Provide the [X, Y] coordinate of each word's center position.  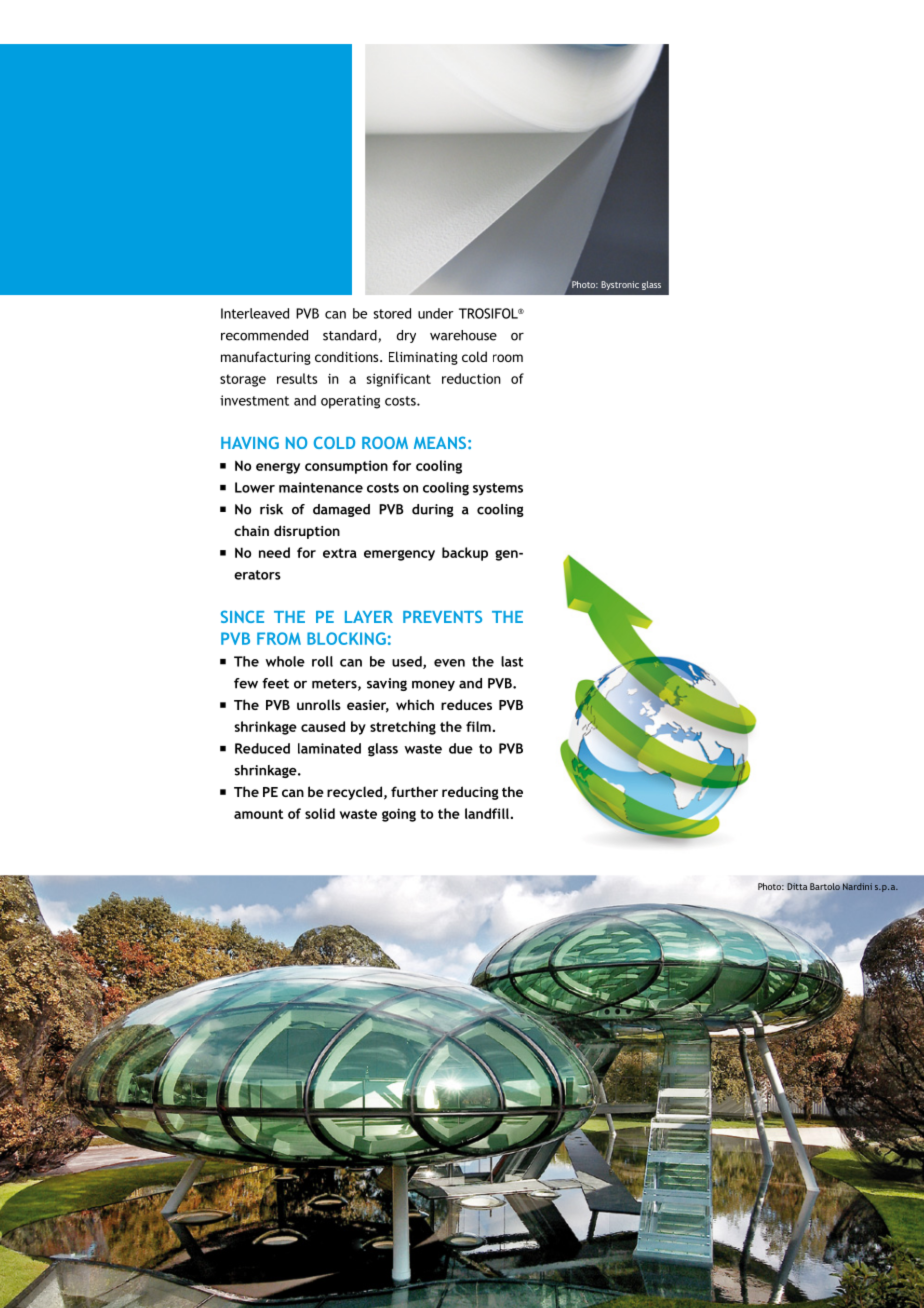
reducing [470, 793]
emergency [399, 555]
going [399, 815]
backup [465, 554]
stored [392, 313]
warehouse [463, 335]
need [274, 552]
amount [258, 814]
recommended [264, 335]
